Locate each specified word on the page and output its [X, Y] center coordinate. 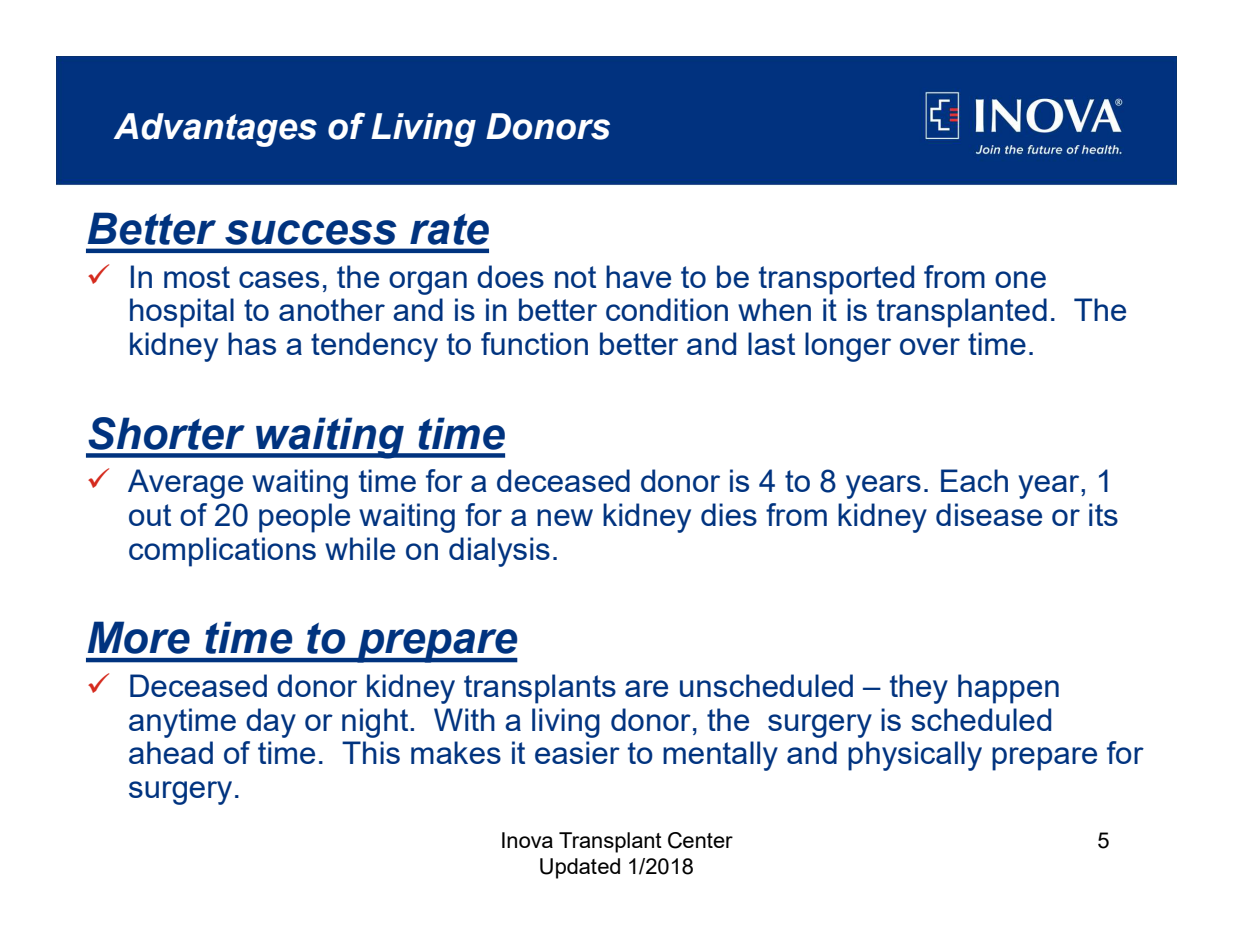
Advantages [215, 130]
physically [915, 756]
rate [449, 229]
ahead [171, 752]
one [1020, 279]
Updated [580, 868]
